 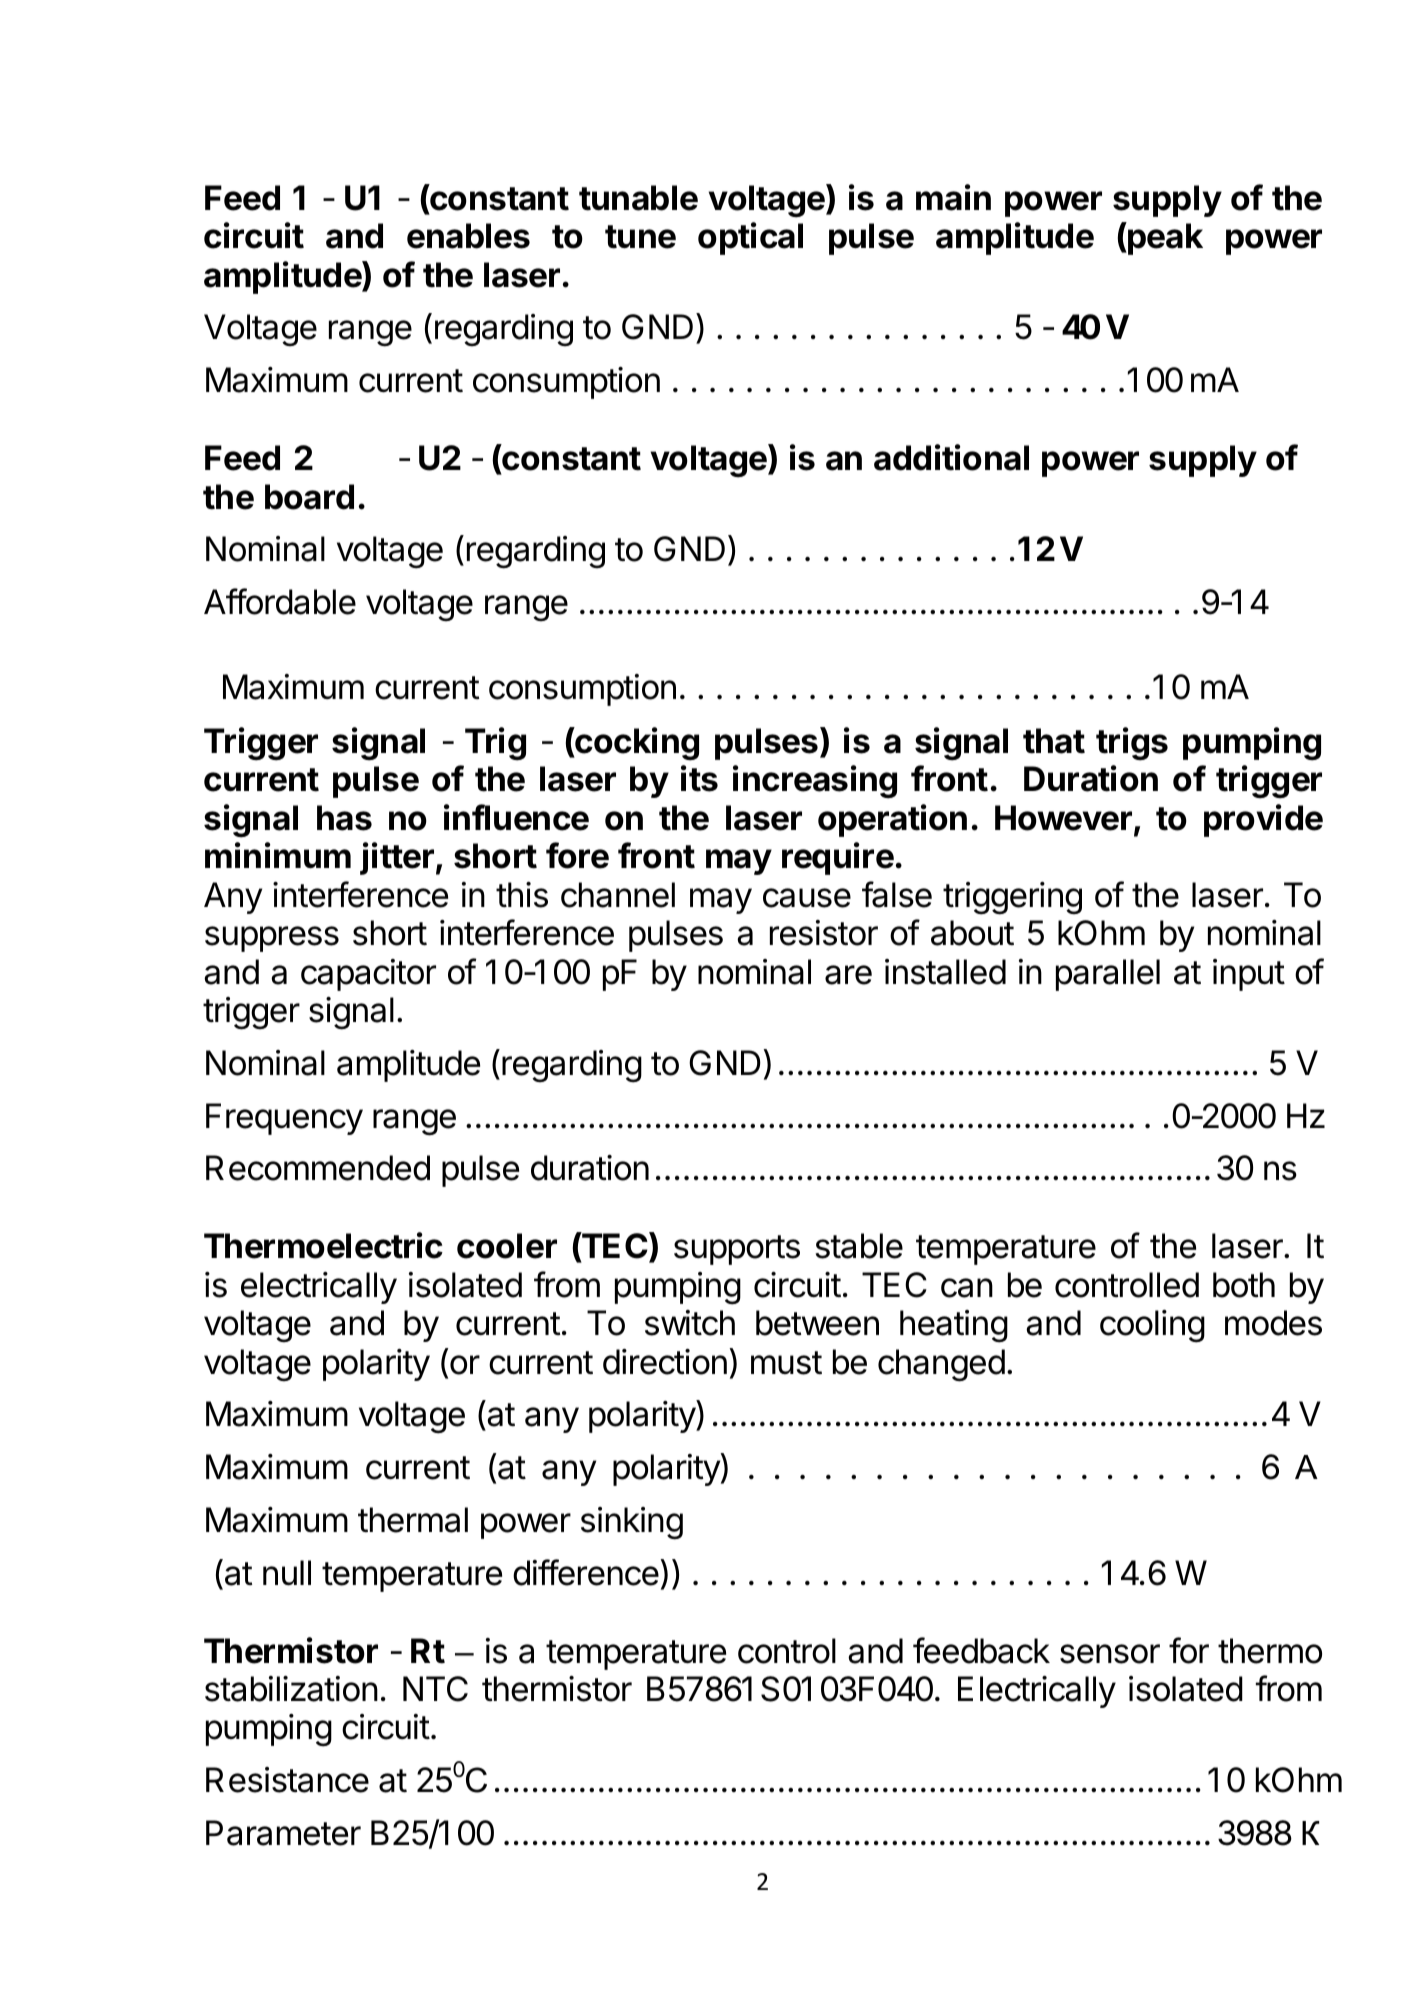 What do you see at coordinates (1054, 741) in the image?
I see `that` at bounding box center [1054, 741].
